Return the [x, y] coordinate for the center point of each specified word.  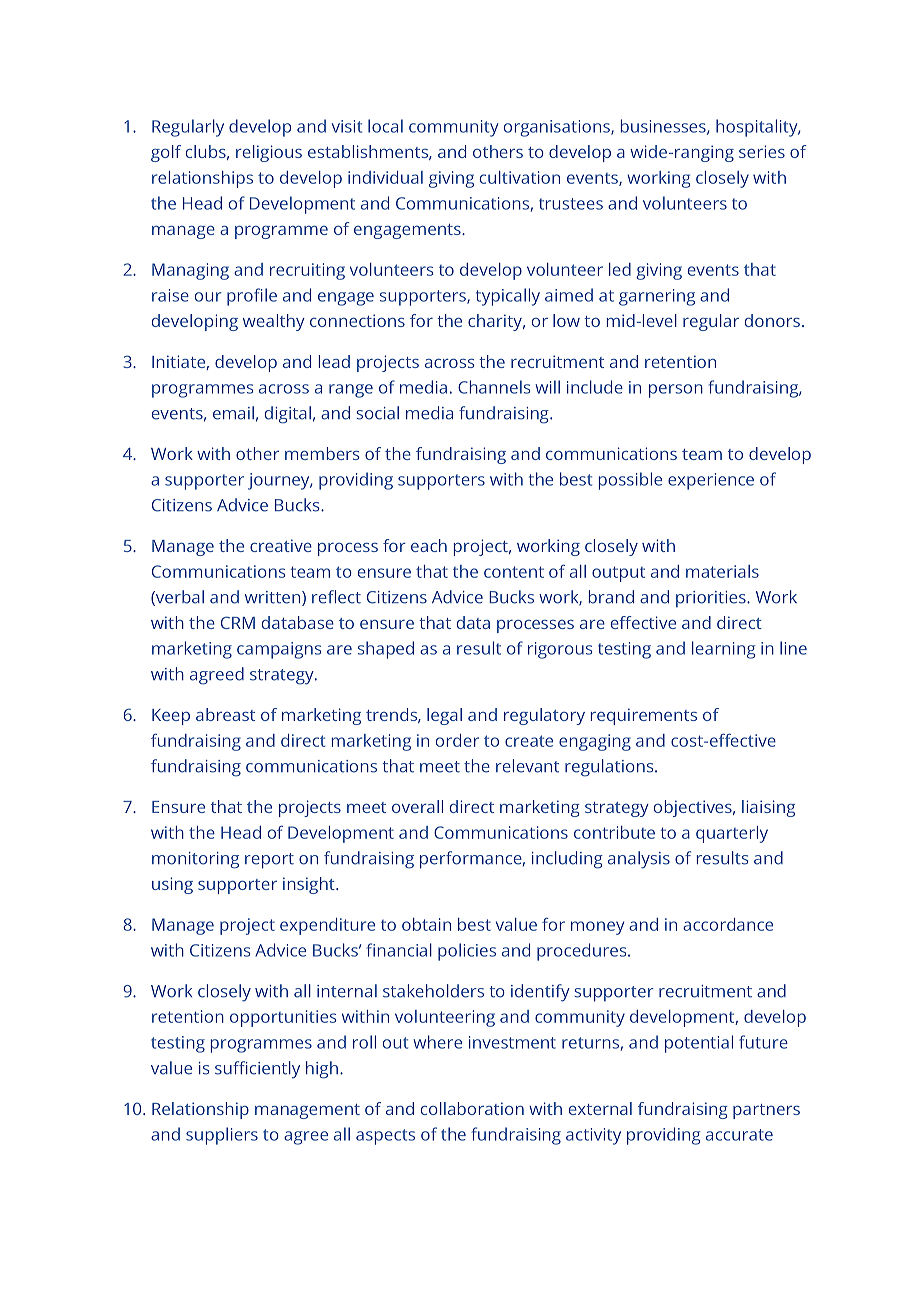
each [429, 545]
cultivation [520, 177]
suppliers [222, 1136]
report [269, 861]
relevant [527, 766]
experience [711, 481]
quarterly [732, 834]
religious [269, 153]
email [233, 413]
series [762, 151]
